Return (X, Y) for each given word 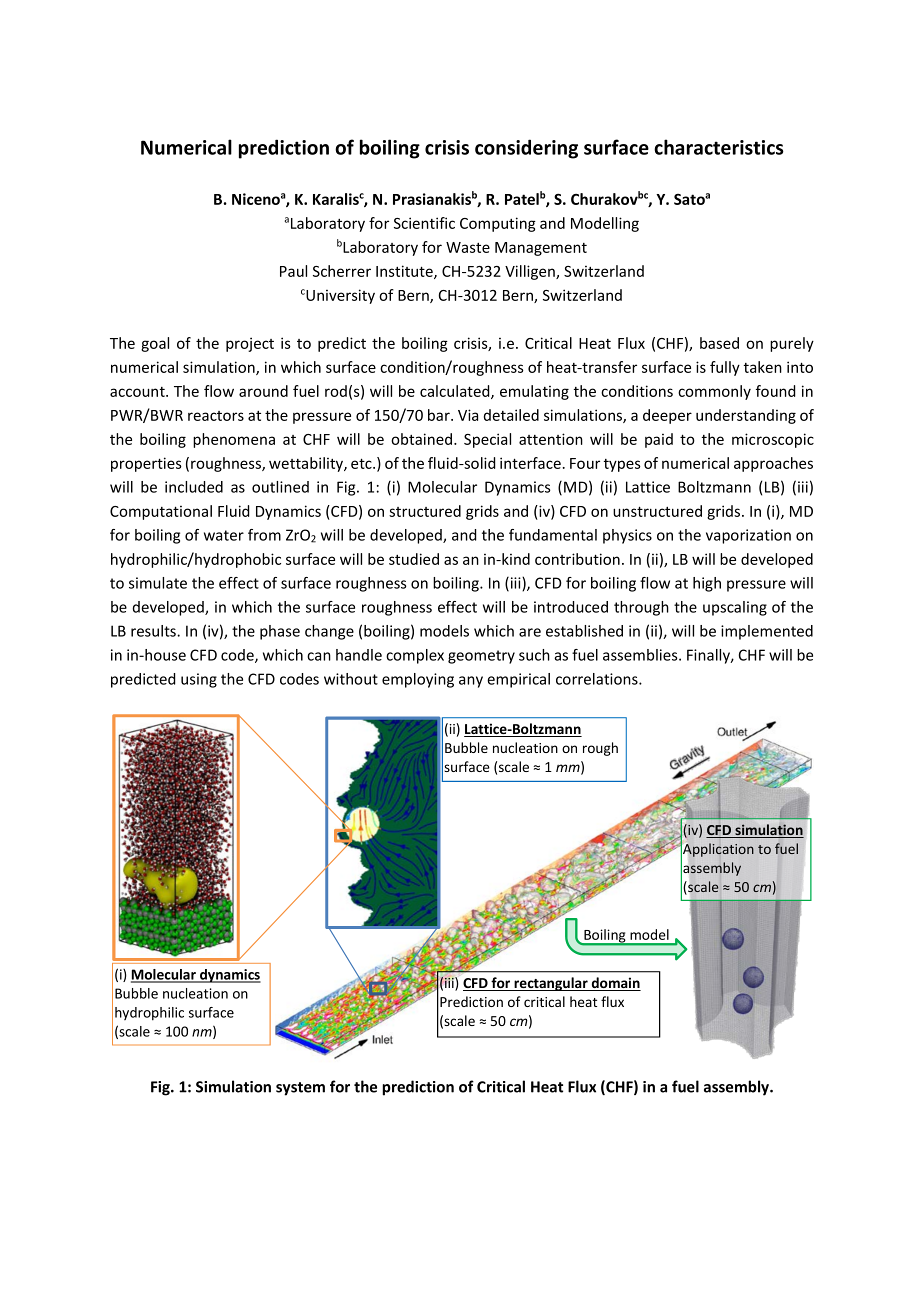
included (194, 487)
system (300, 1089)
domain (615, 984)
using (199, 680)
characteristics (719, 147)
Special (487, 440)
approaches (773, 464)
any (471, 682)
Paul (293, 271)
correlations (598, 679)
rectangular (551, 984)
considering (526, 149)
